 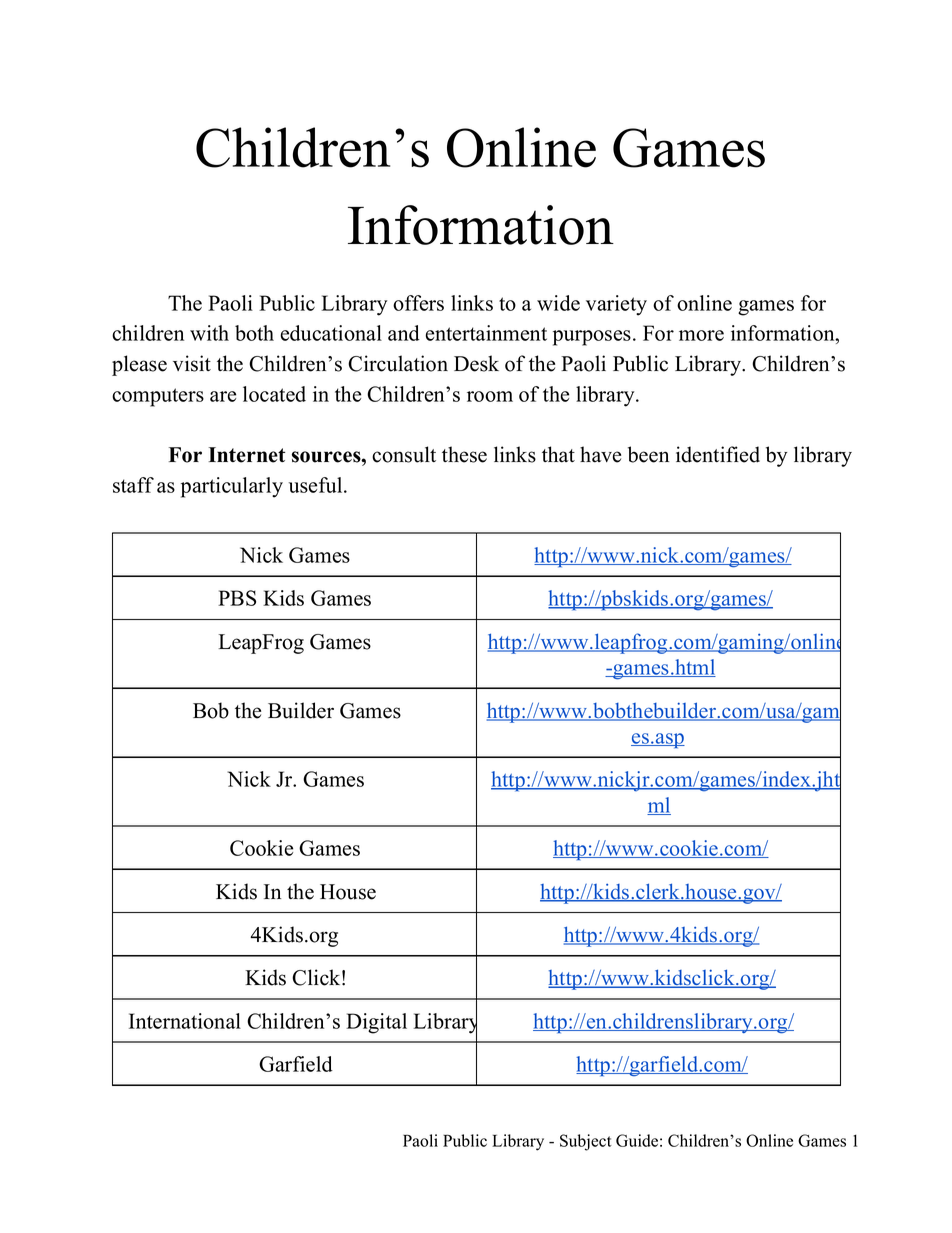 What do you see at coordinates (616, 305) in the screenshot?
I see `variety` at bounding box center [616, 305].
